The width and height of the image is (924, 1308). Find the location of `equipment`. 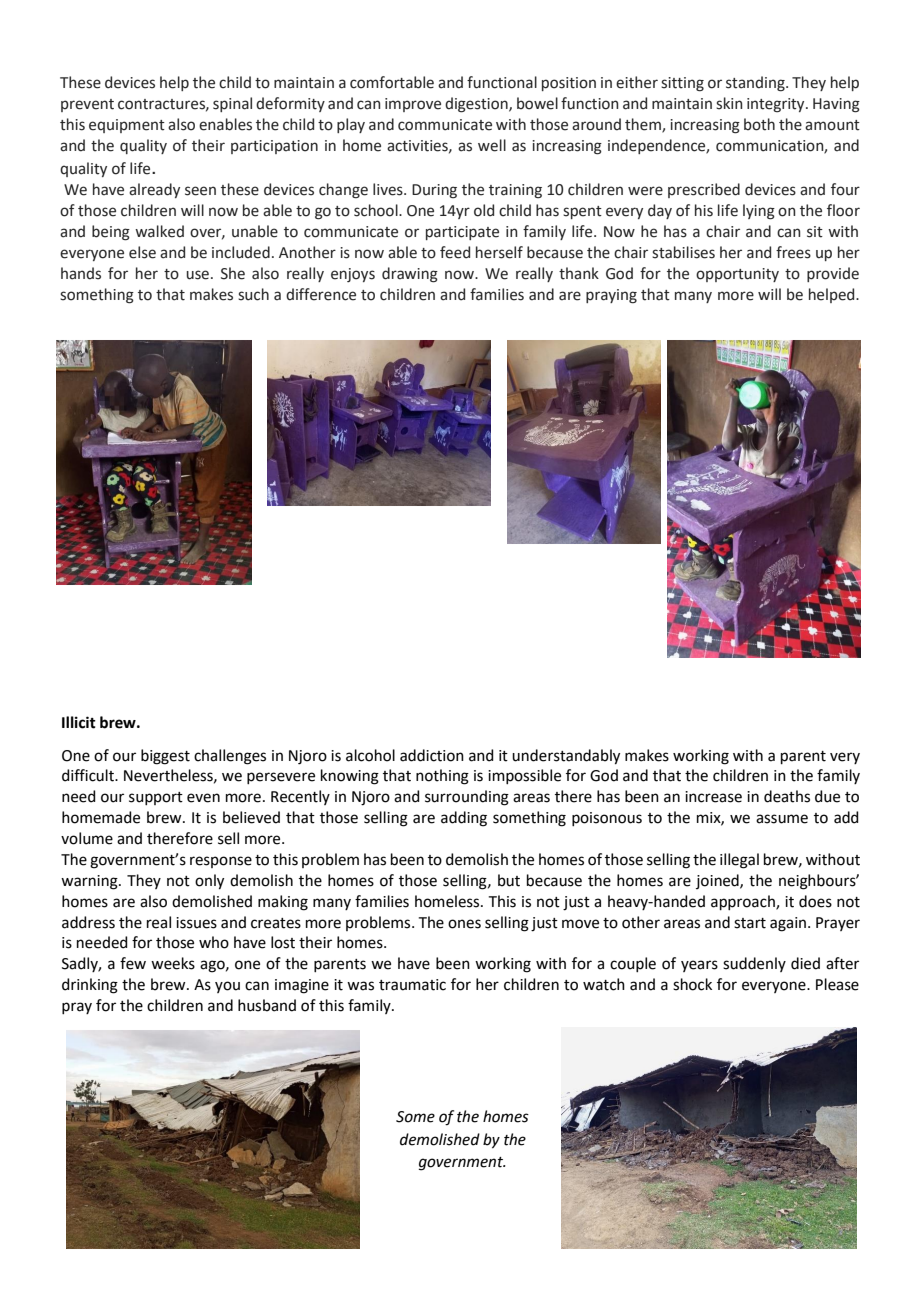

equipment is located at coordinates (127, 126).
